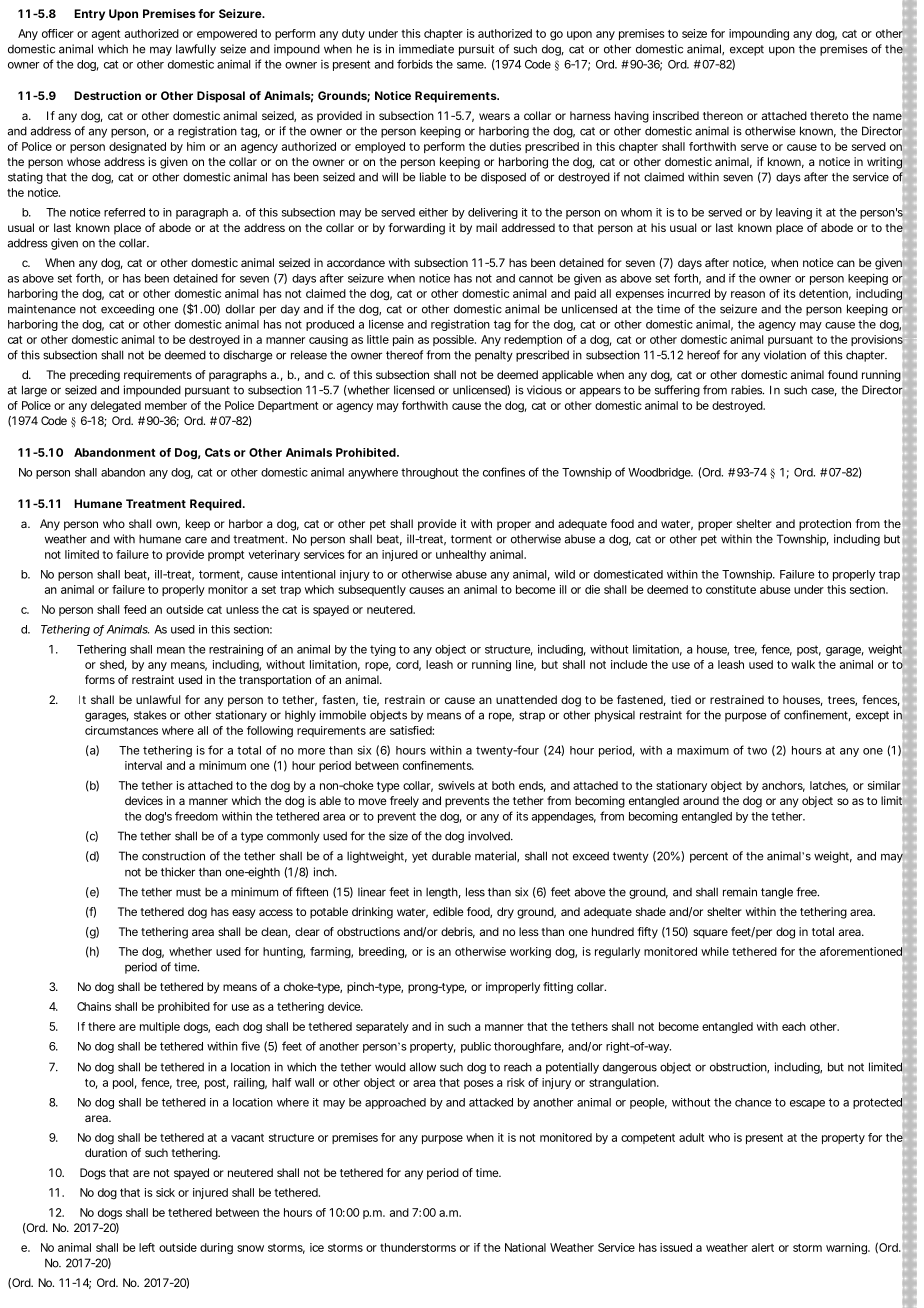 This image has width=924, height=1308. What do you see at coordinates (106, 35) in the image?
I see `agent` at bounding box center [106, 35].
